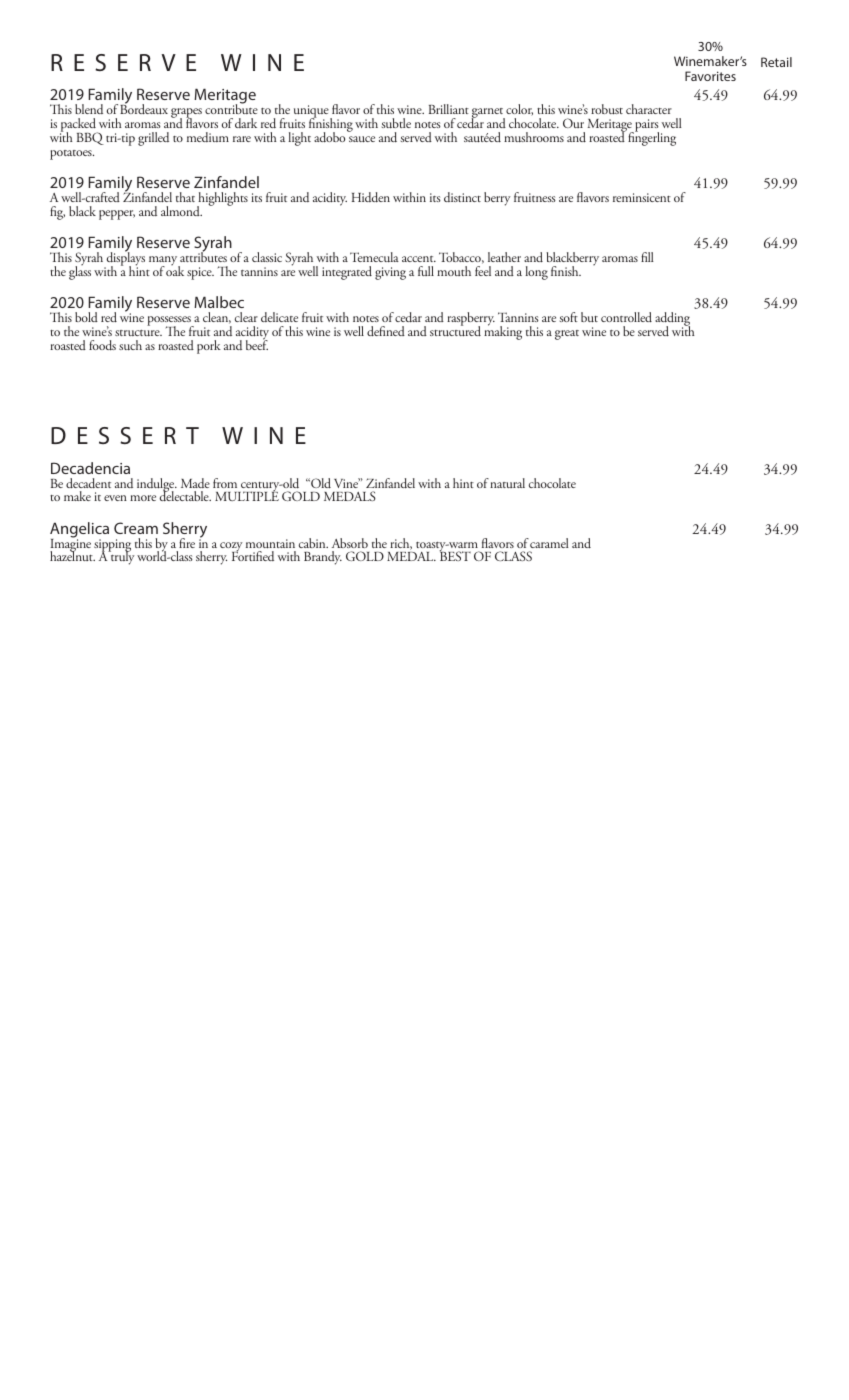  Describe the element at coordinates (195, 483) in the image. I see `Made` at that location.
